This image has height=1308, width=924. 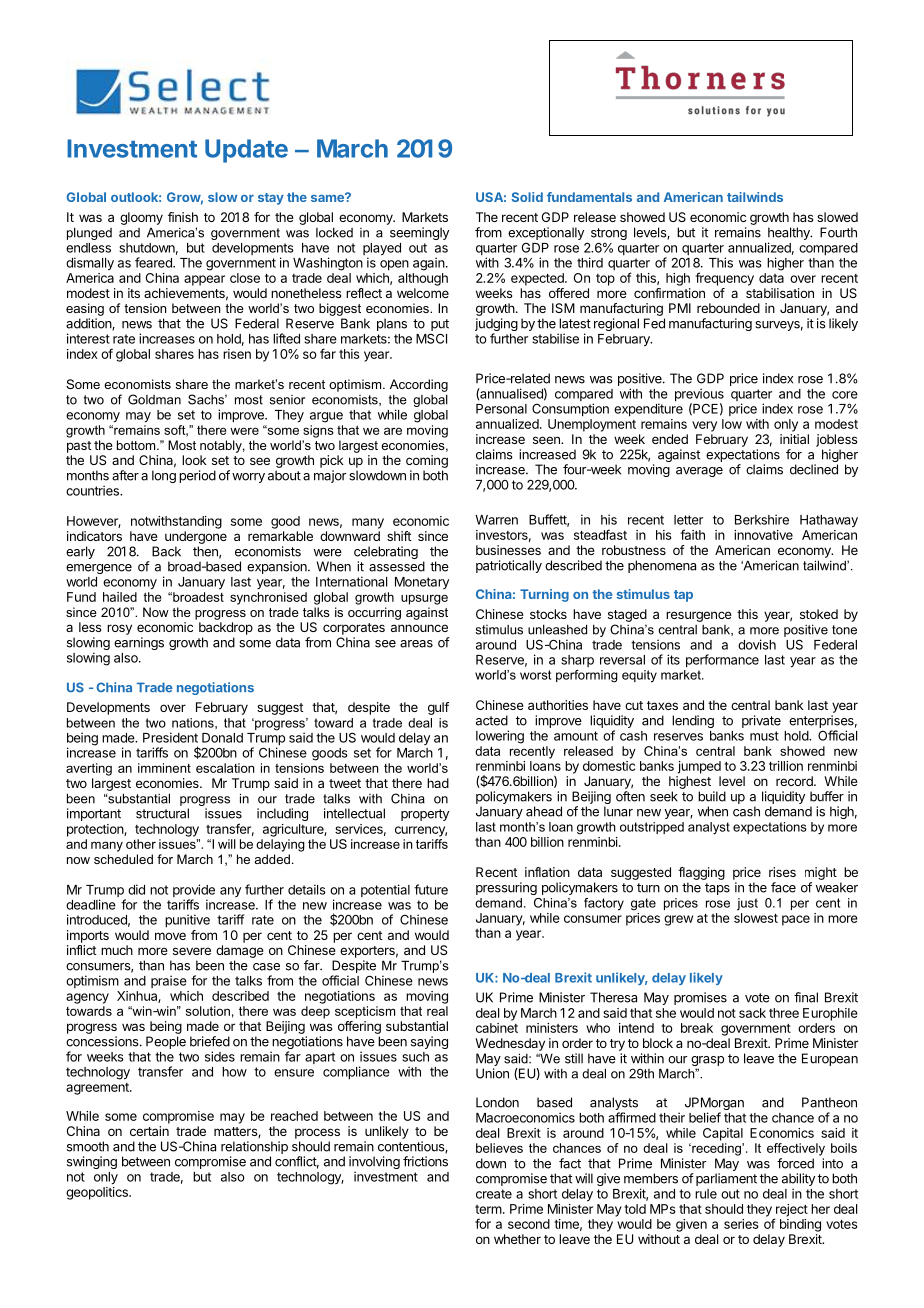 I want to click on frequency, so click(x=724, y=279).
